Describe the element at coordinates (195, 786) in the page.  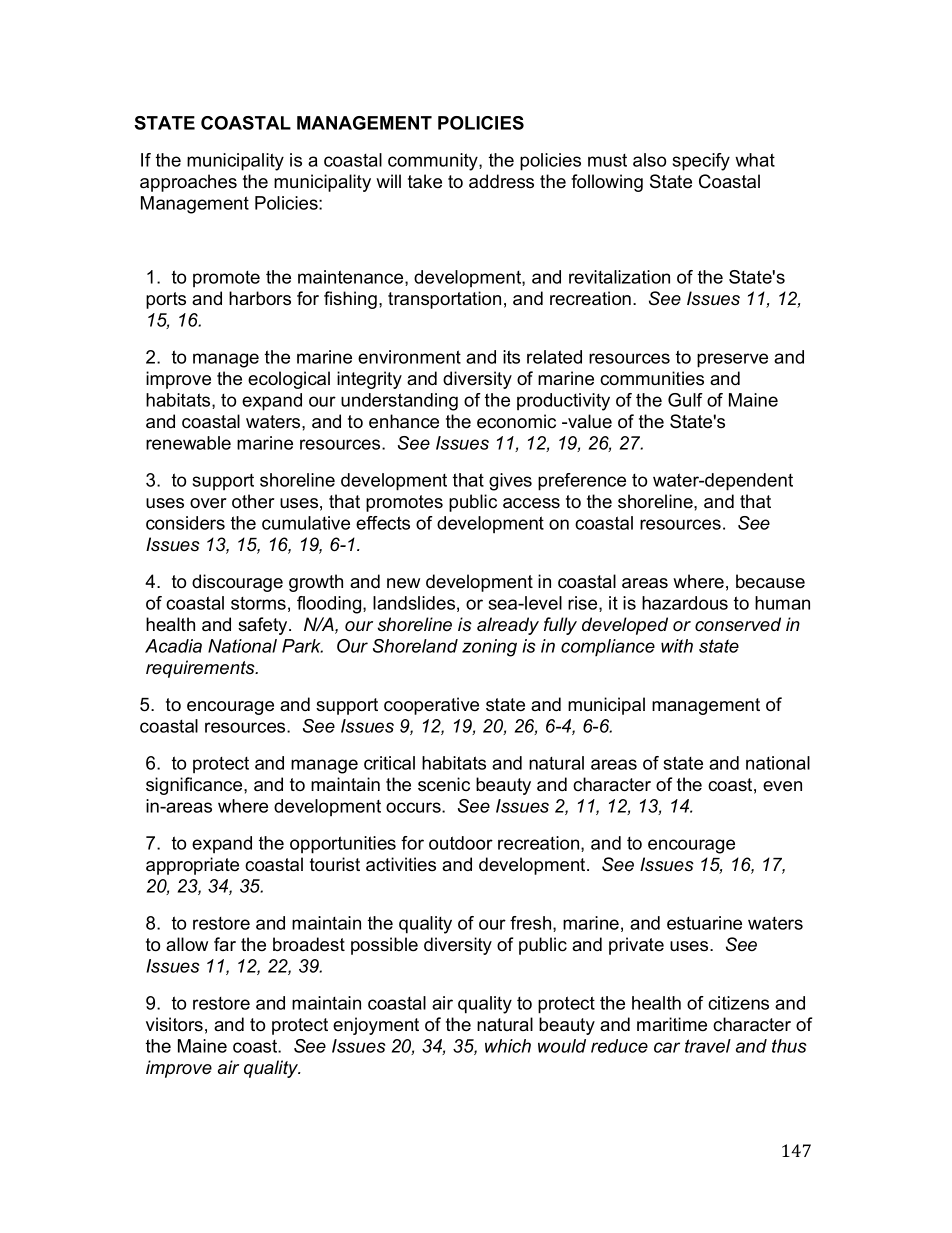
I see `significance` at that location.
